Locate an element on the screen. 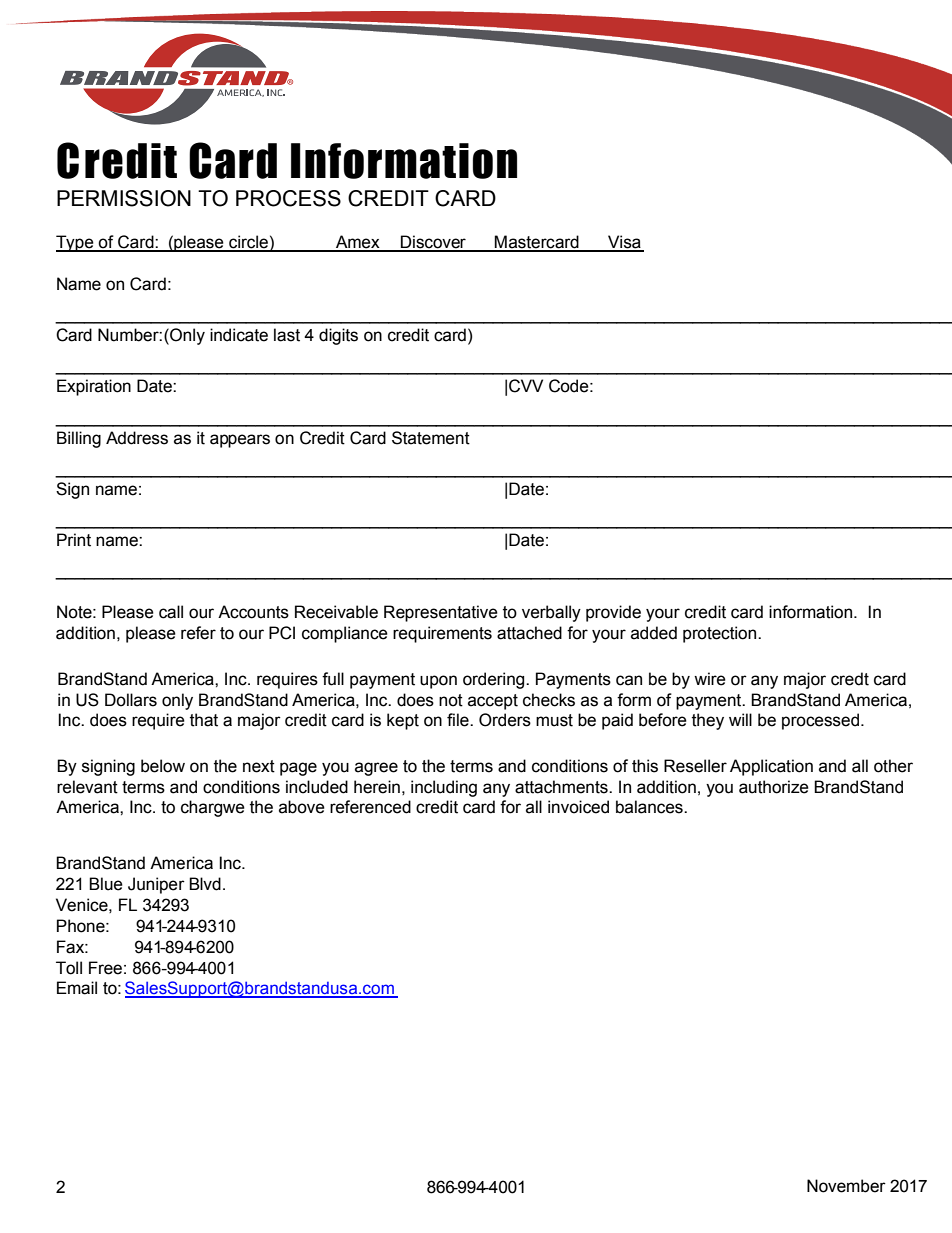 The image size is (952, 1233). authorize is located at coordinates (774, 787).
